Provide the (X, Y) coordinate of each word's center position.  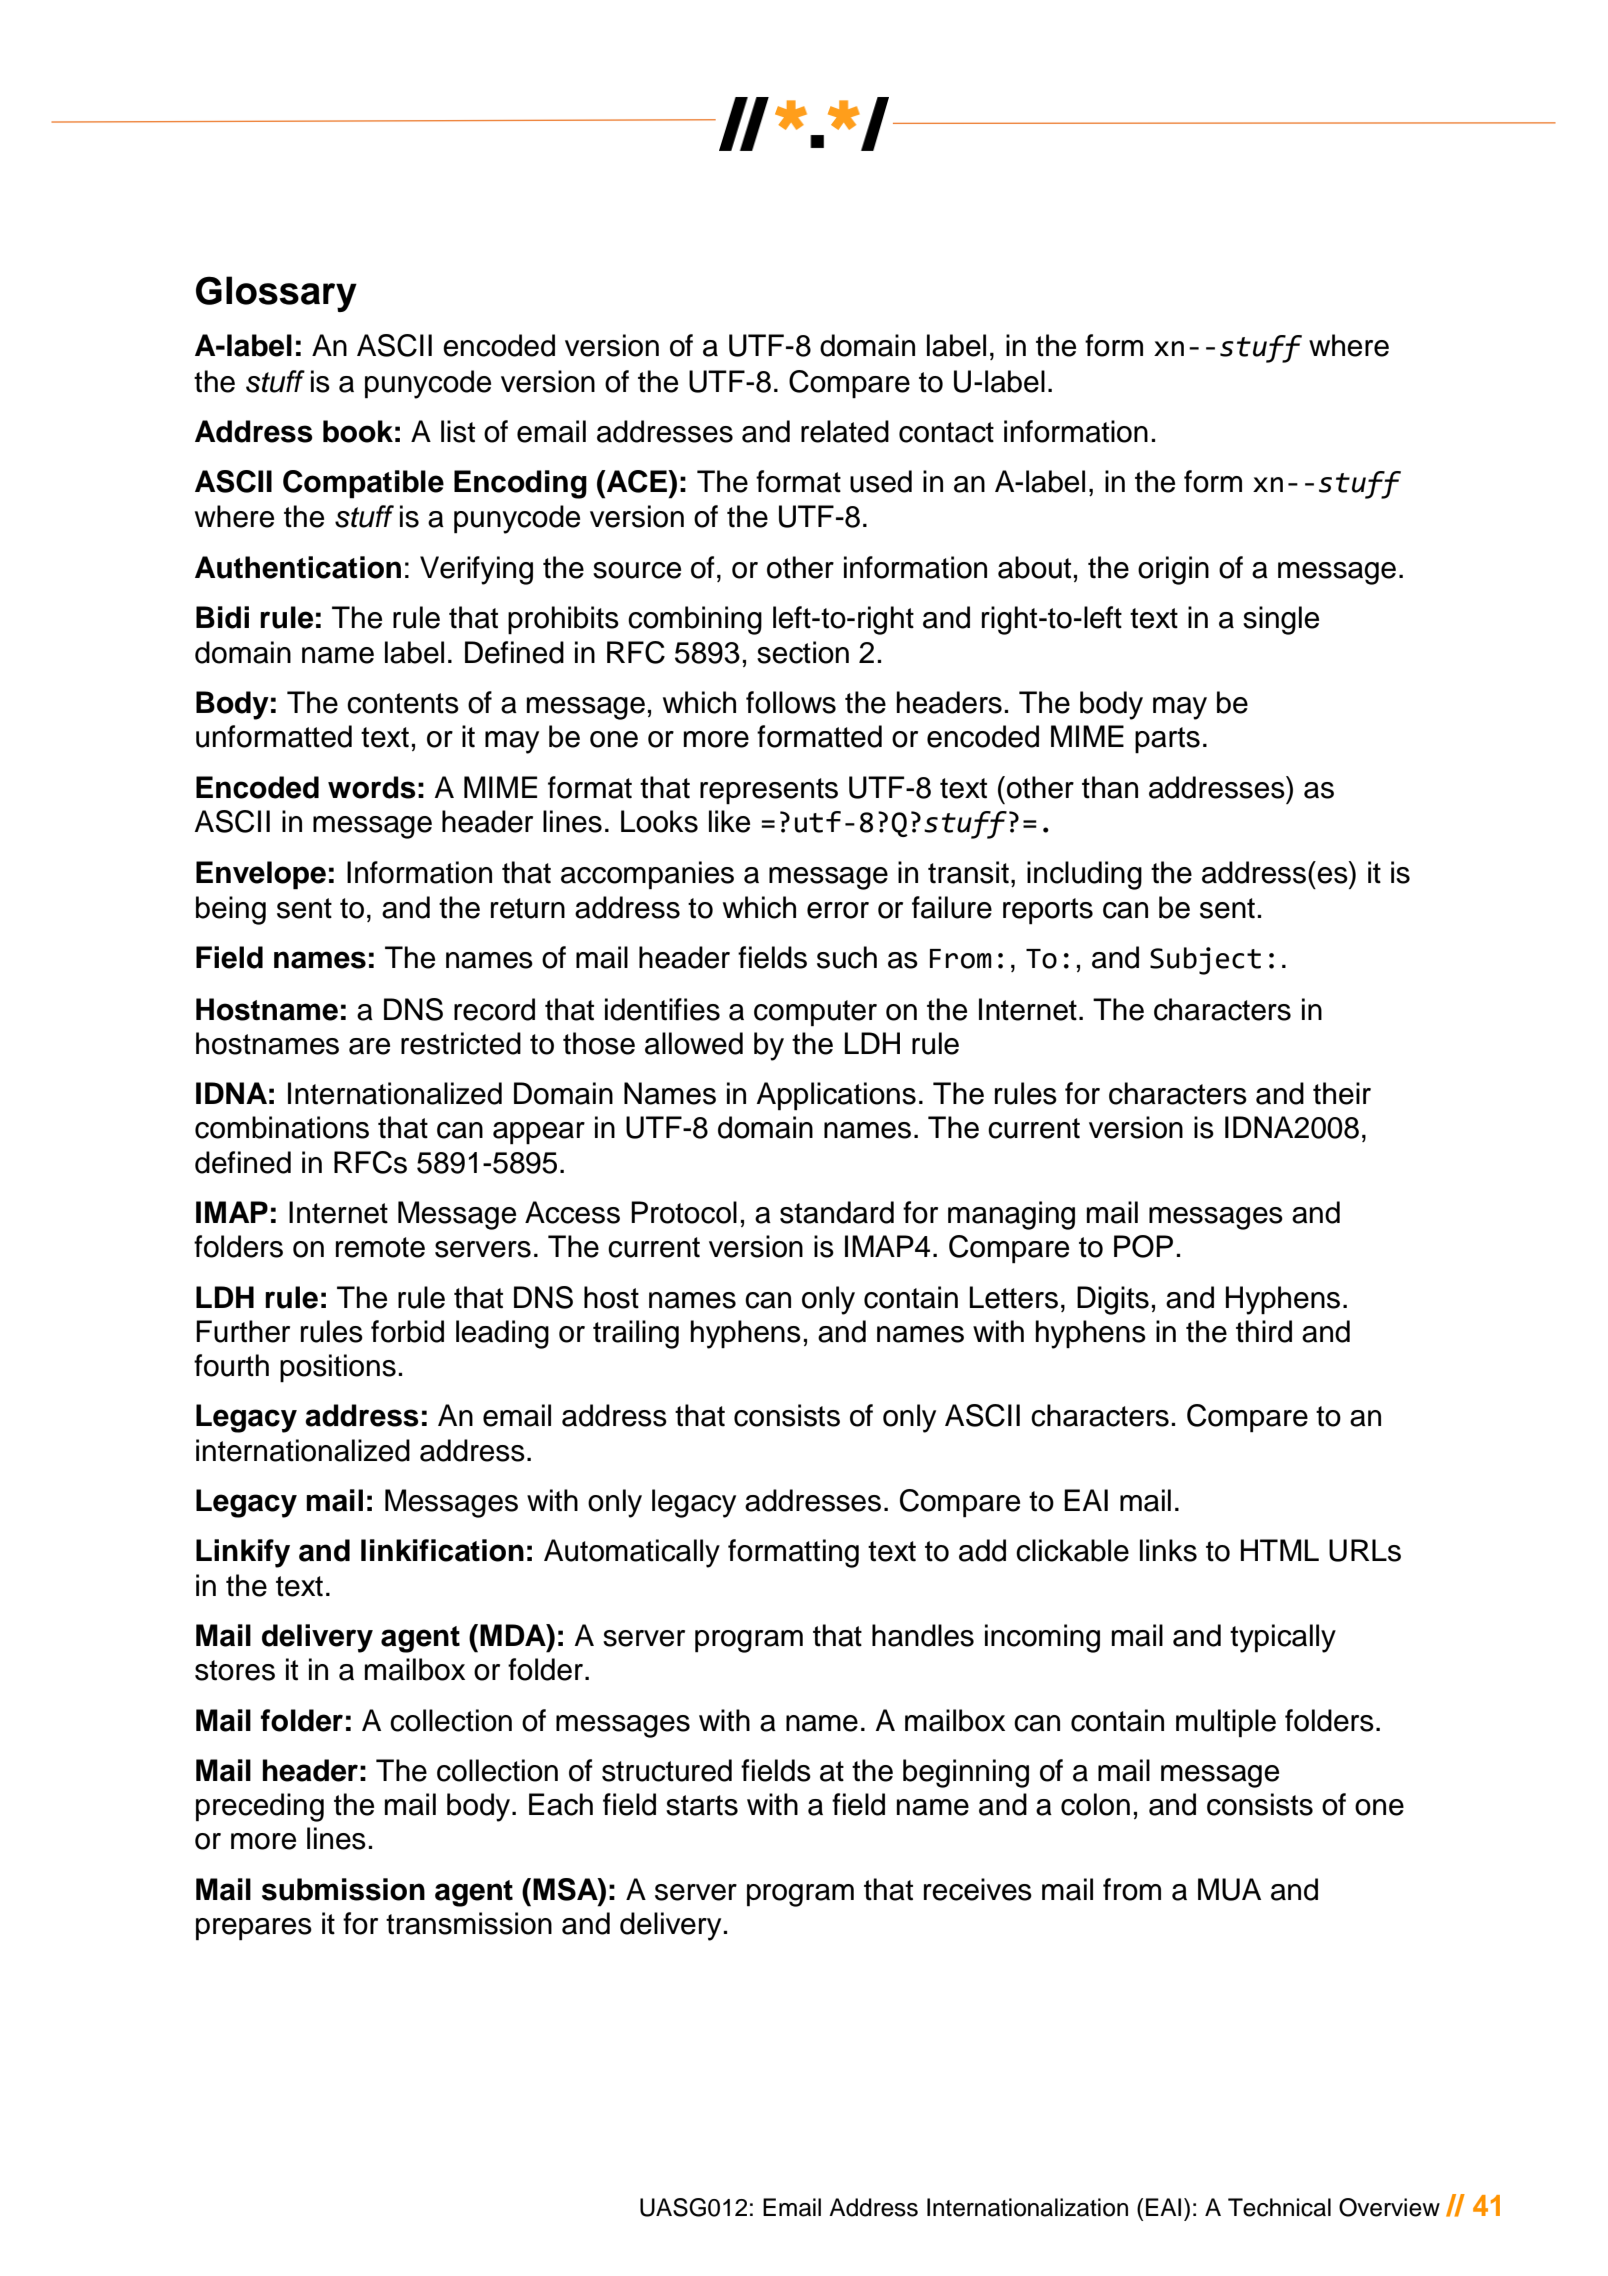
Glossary (276, 294)
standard (837, 1212)
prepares (254, 1929)
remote (380, 1247)
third (1264, 1331)
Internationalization (1027, 2207)
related (845, 431)
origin (1173, 570)
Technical (1279, 2207)
